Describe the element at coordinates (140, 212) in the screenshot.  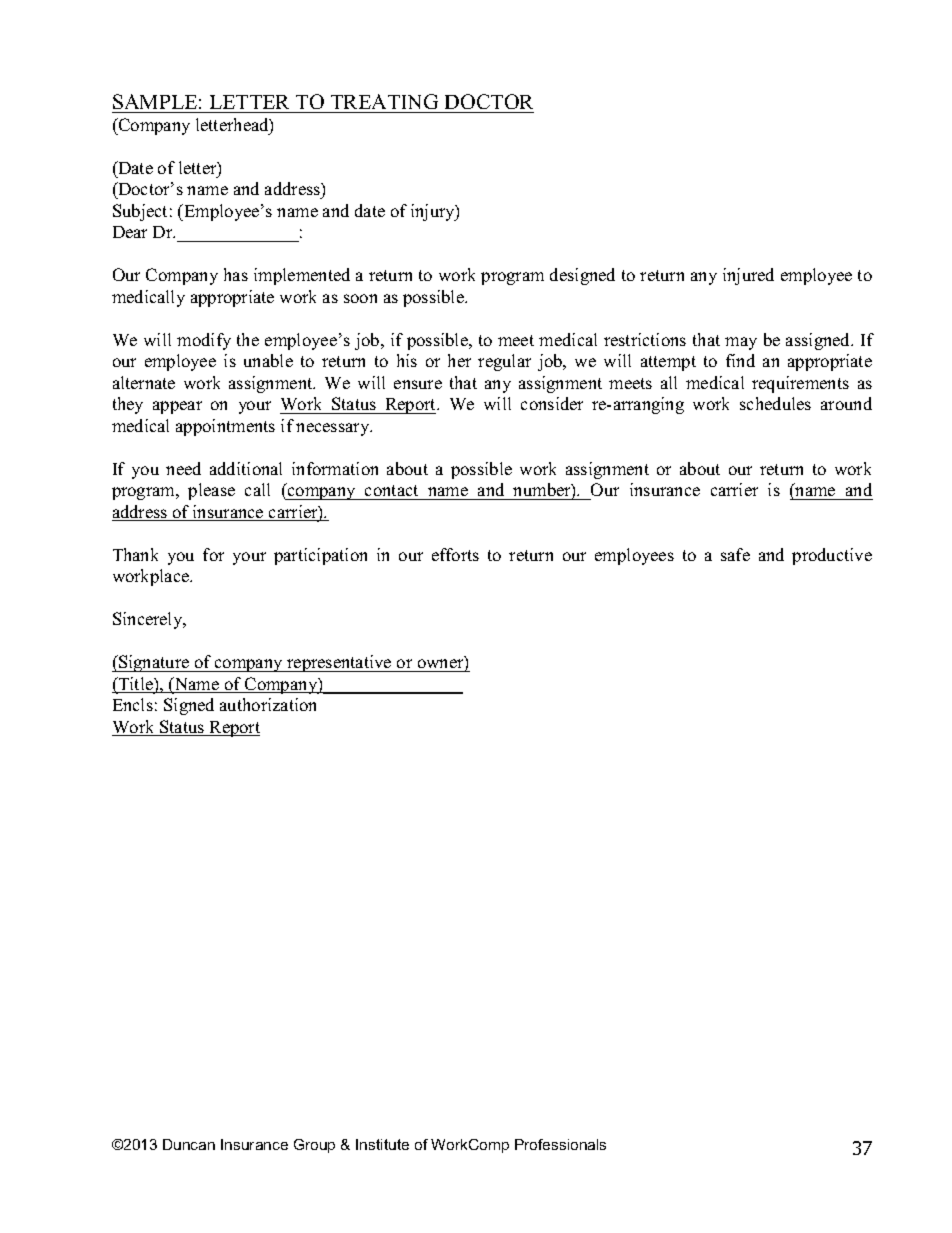
I see `Subject` at that location.
